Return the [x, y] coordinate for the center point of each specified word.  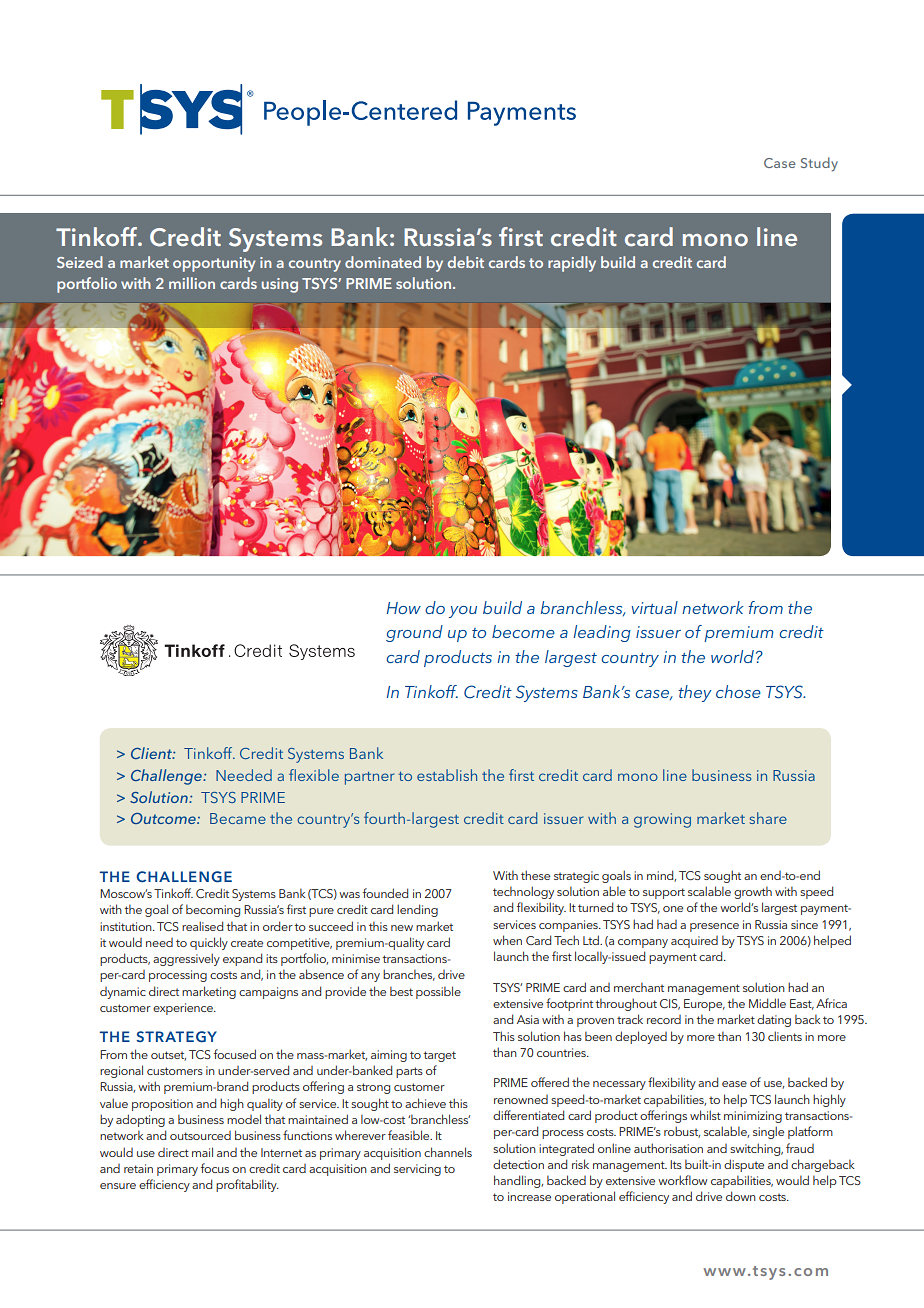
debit [466, 262]
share [768, 818]
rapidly [572, 264]
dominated [383, 262]
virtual [654, 607]
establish [447, 775]
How [404, 608]
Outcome [164, 818]
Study [819, 164]
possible [438, 992]
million [192, 283]
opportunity [214, 264]
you [463, 612]
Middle [767, 1003]
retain [138, 1168]
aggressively [186, 959]
